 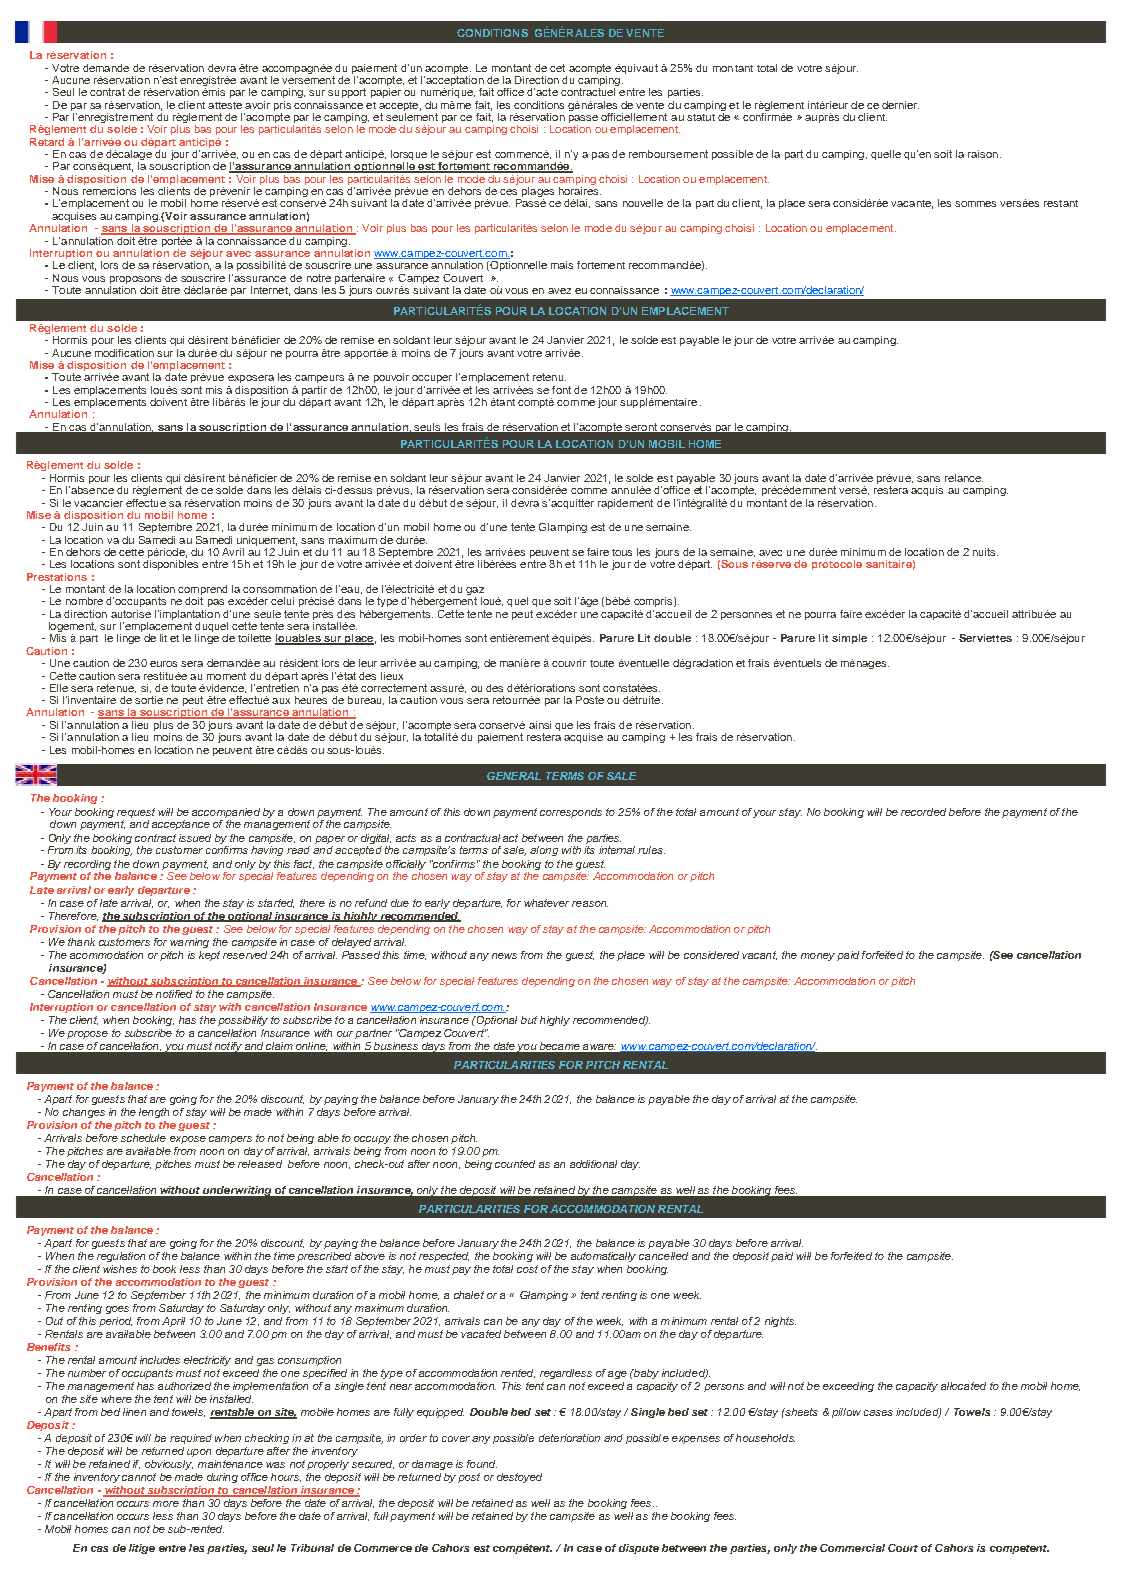 I want to click on nights, so click(x=780, y=1322).
